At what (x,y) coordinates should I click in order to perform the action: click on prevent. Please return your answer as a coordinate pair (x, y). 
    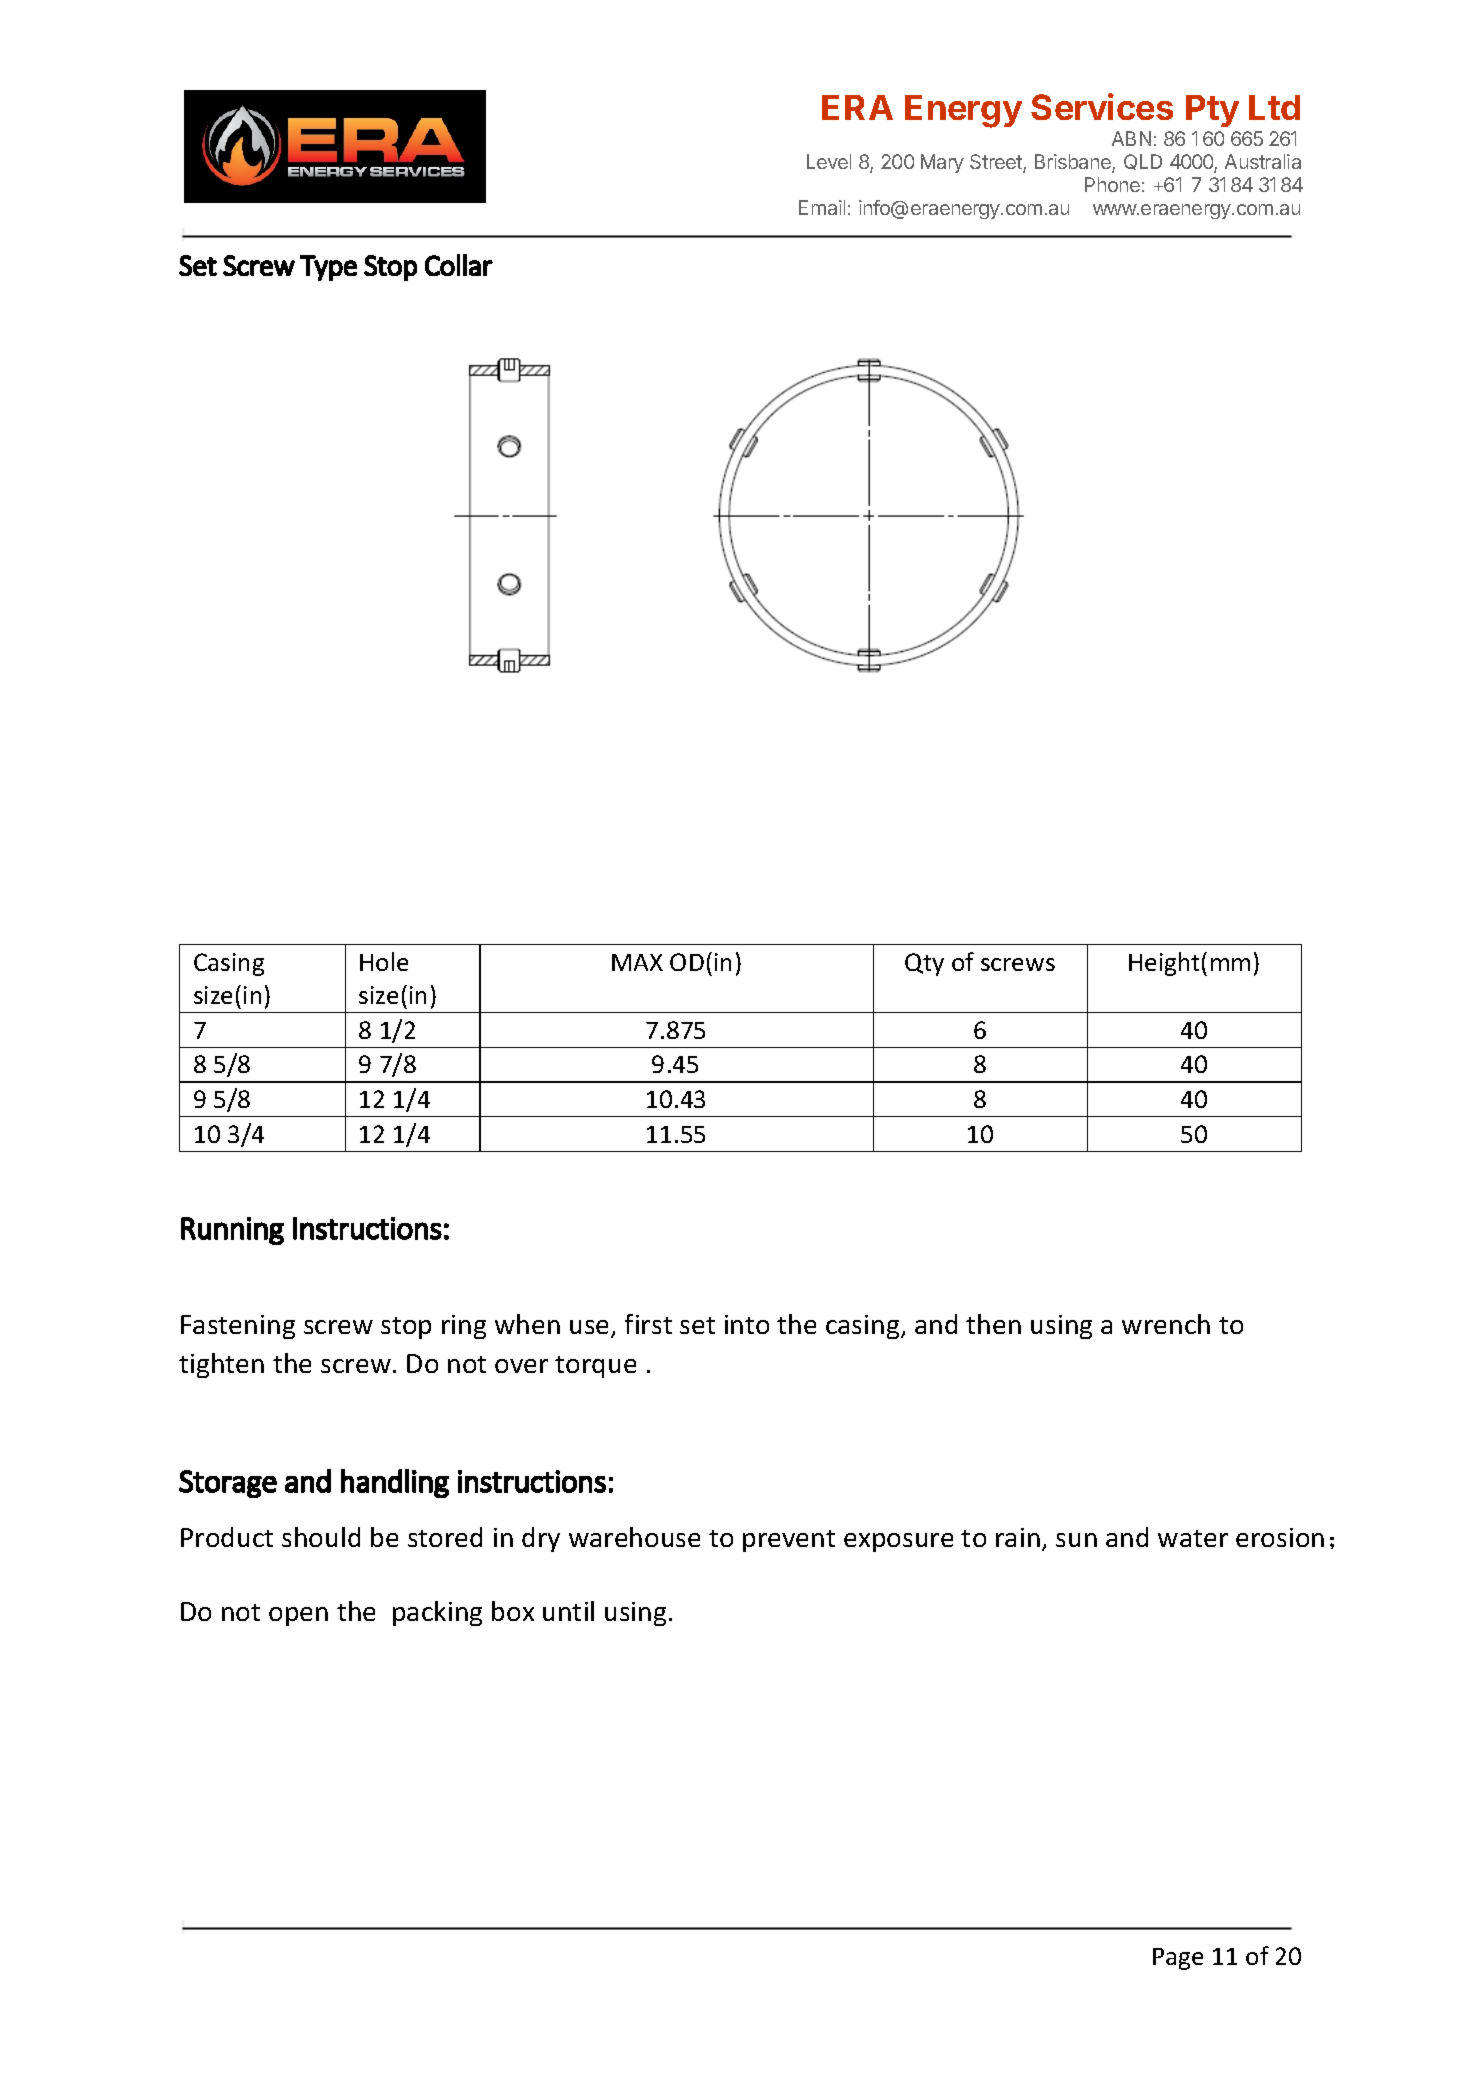
    Looking at the image, I should click on (789, 1541).
